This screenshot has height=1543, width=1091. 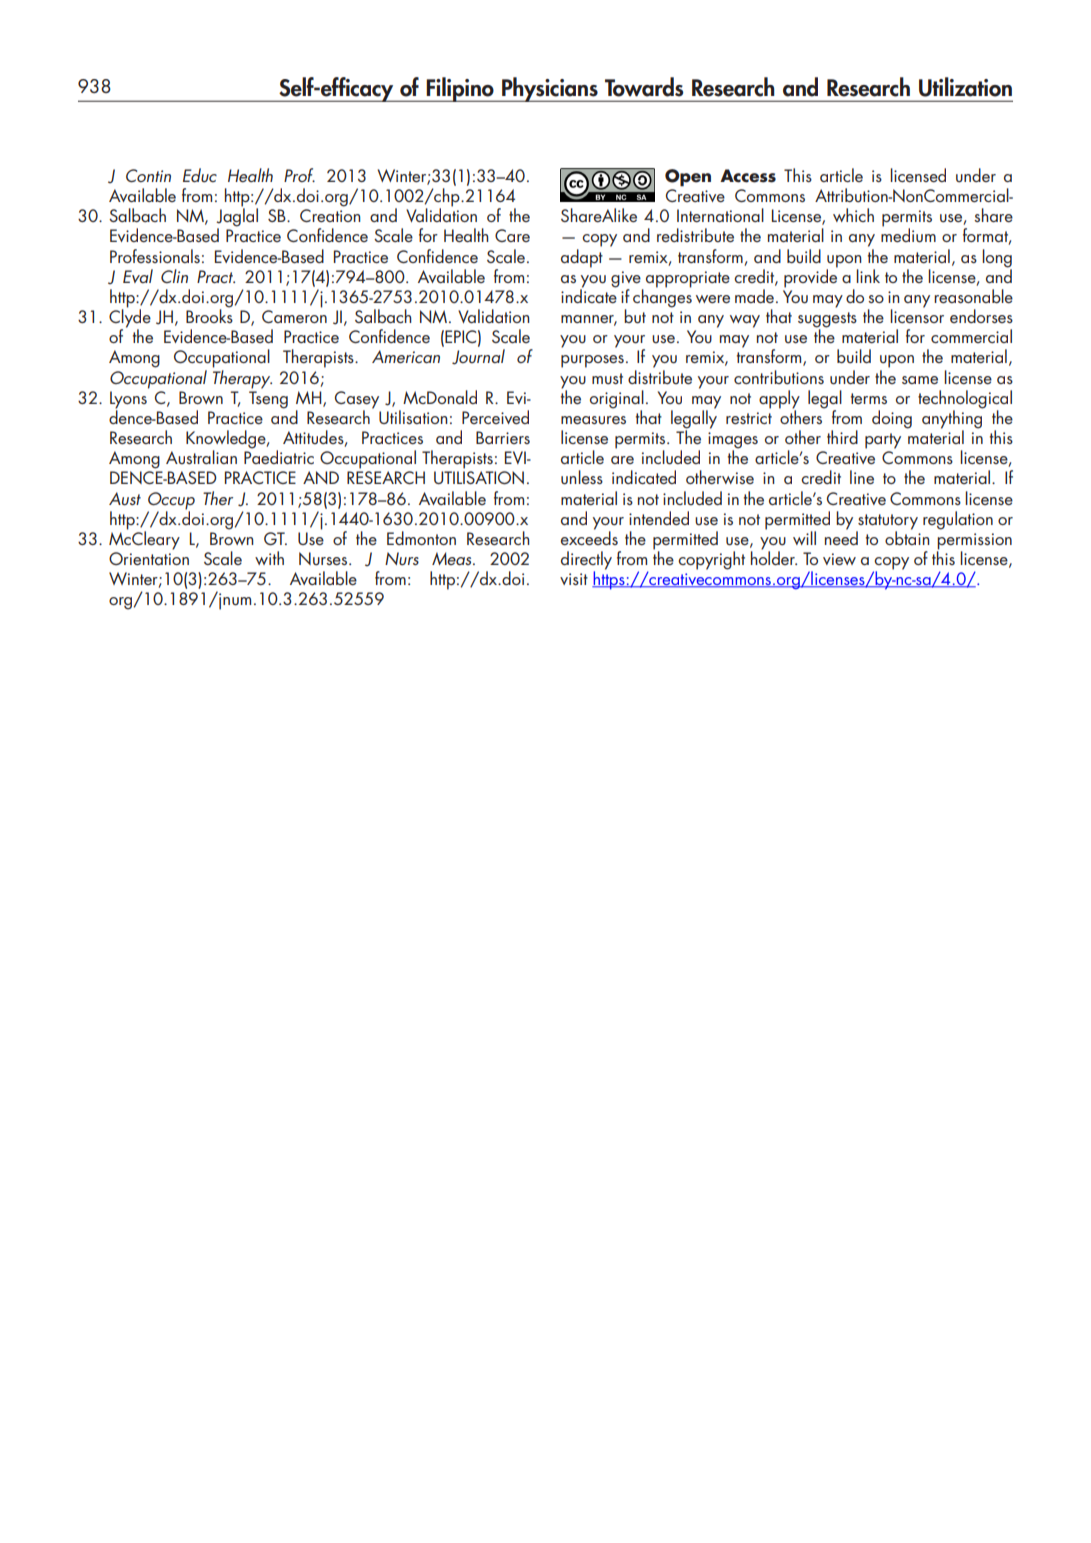 What do you see at coordinates (965, 87) in the screenshot?
I see `Utilization` at bounding box center [965, 87].
